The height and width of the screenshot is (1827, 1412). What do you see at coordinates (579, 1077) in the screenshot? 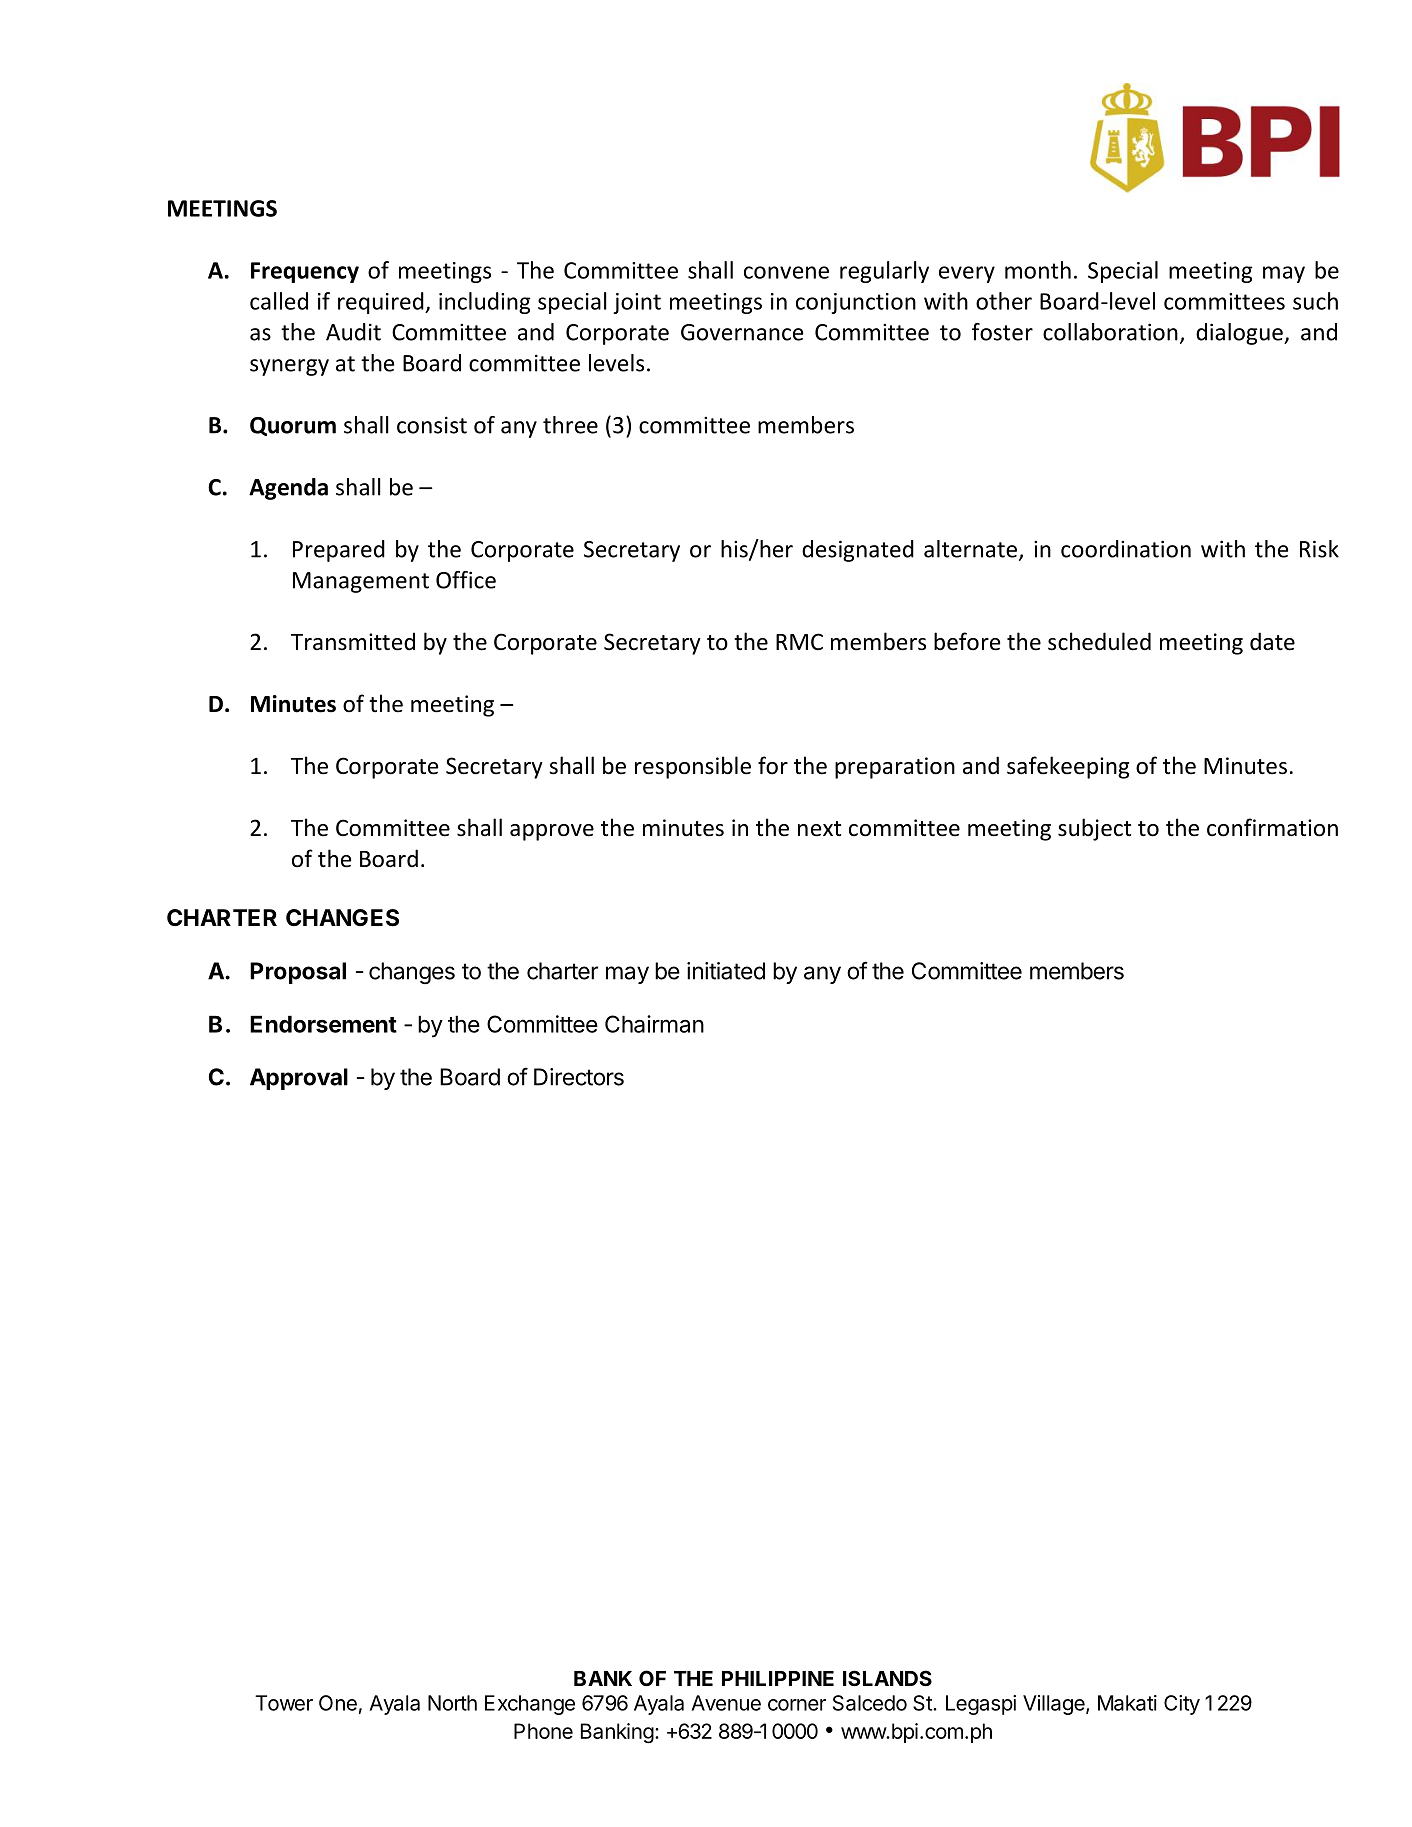
I see `Directors` at bounding box center [579, 1077].
